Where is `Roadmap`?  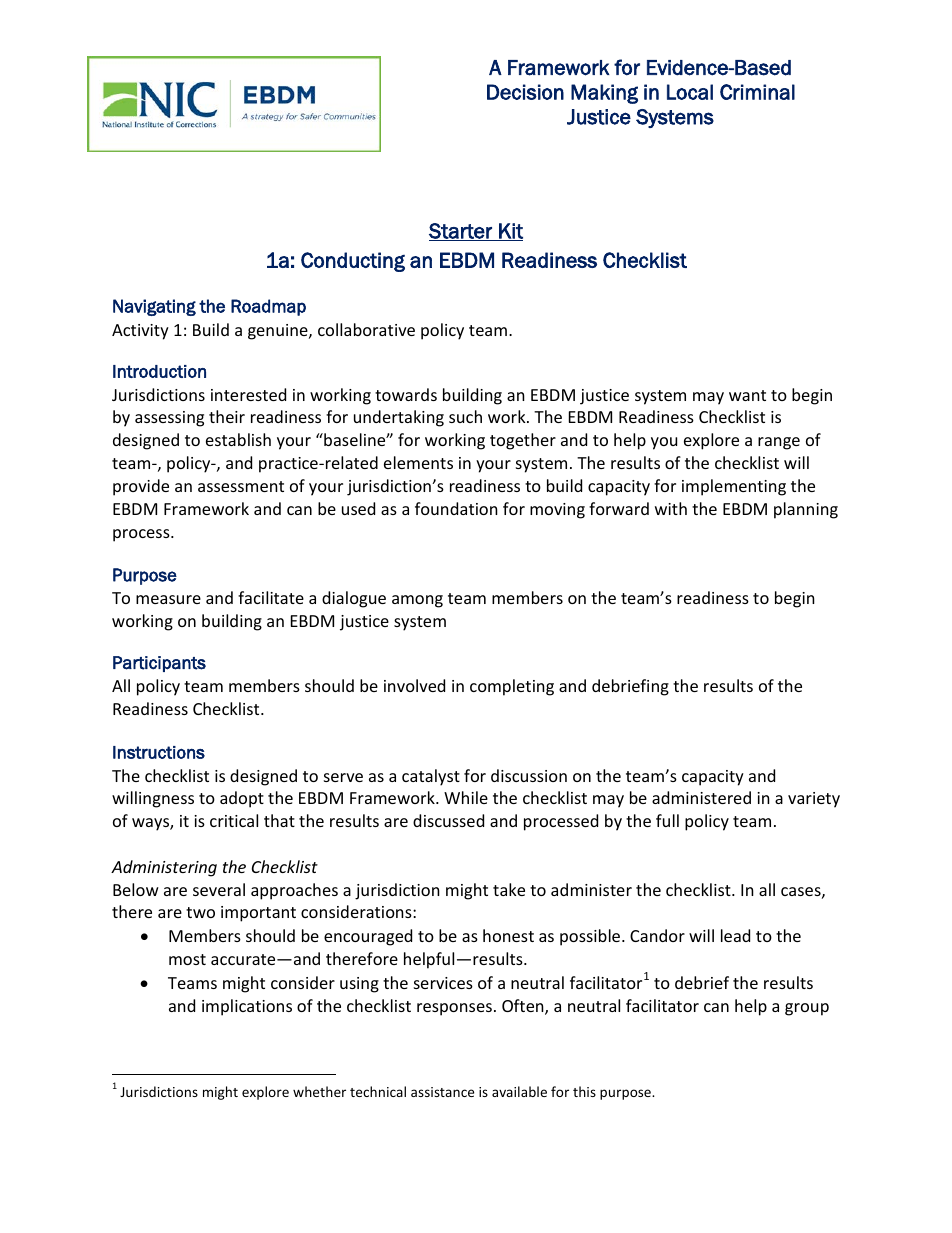 Roadmap is located at coordinates (268, 307).
